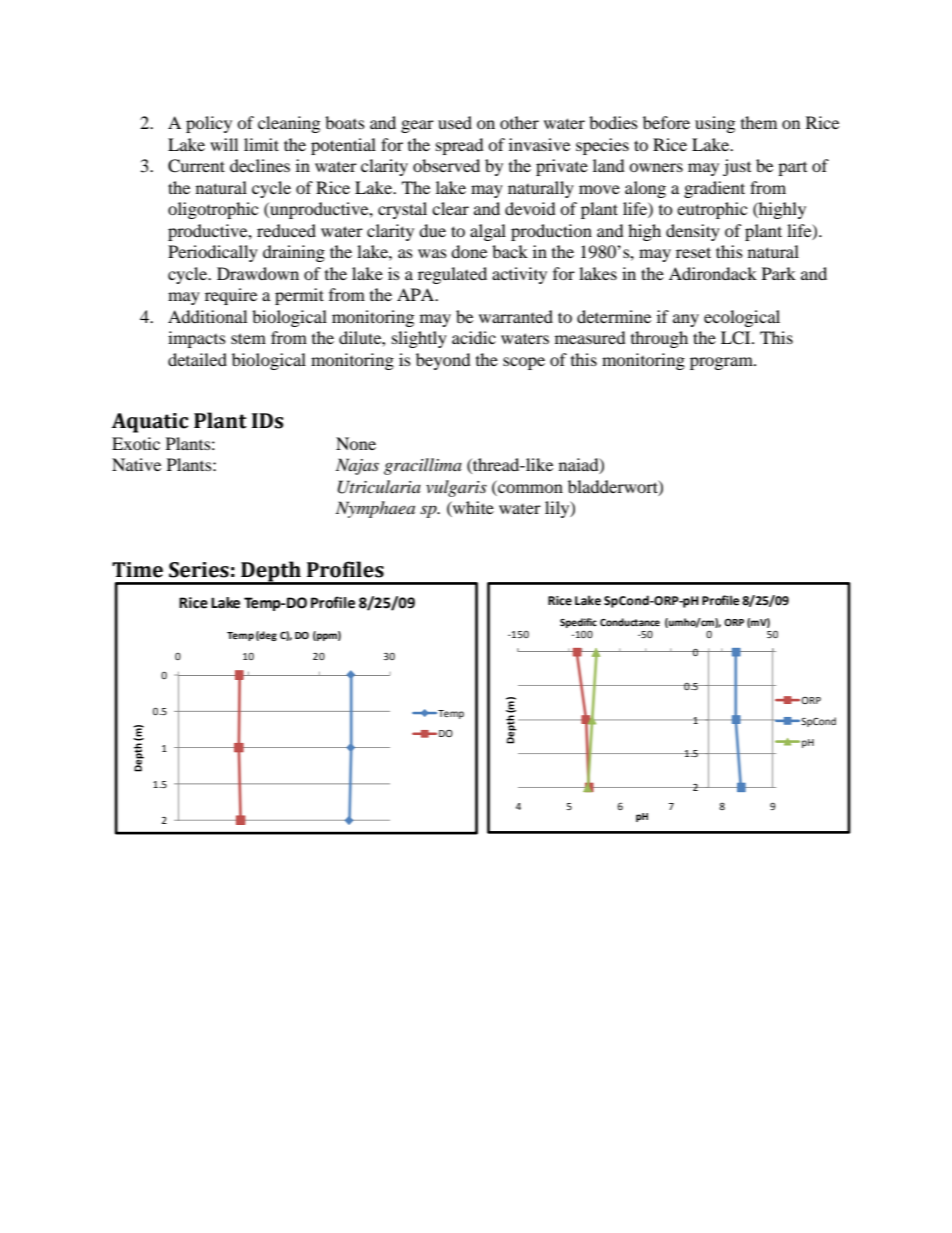 Image resolution: width=952 pixels, height=1233 pixels. What do you see at coordinates (199, 570) in the screenshot?
I see `Series` at bounding box center [199, 570].
